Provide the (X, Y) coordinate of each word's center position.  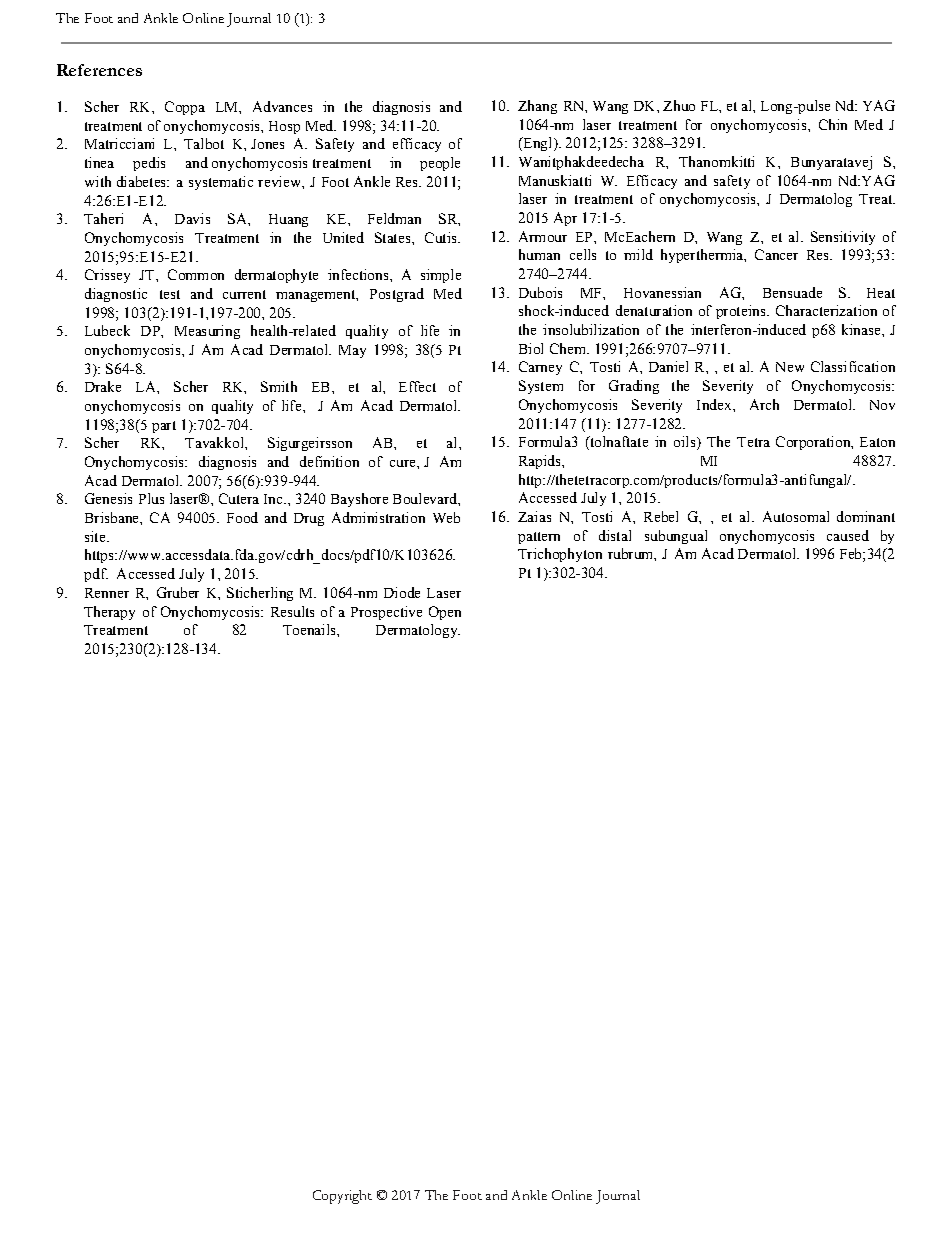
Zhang (537, 107)
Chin (833, 124)
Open (445, 613)
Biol (531, 348)
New (790, 367)
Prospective (386, 613)
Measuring (207, 332)
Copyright (342, 1197)
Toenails (310, 629)
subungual (676, 537)
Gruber (178, 592)
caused (848, 535)
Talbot (204, 143)
